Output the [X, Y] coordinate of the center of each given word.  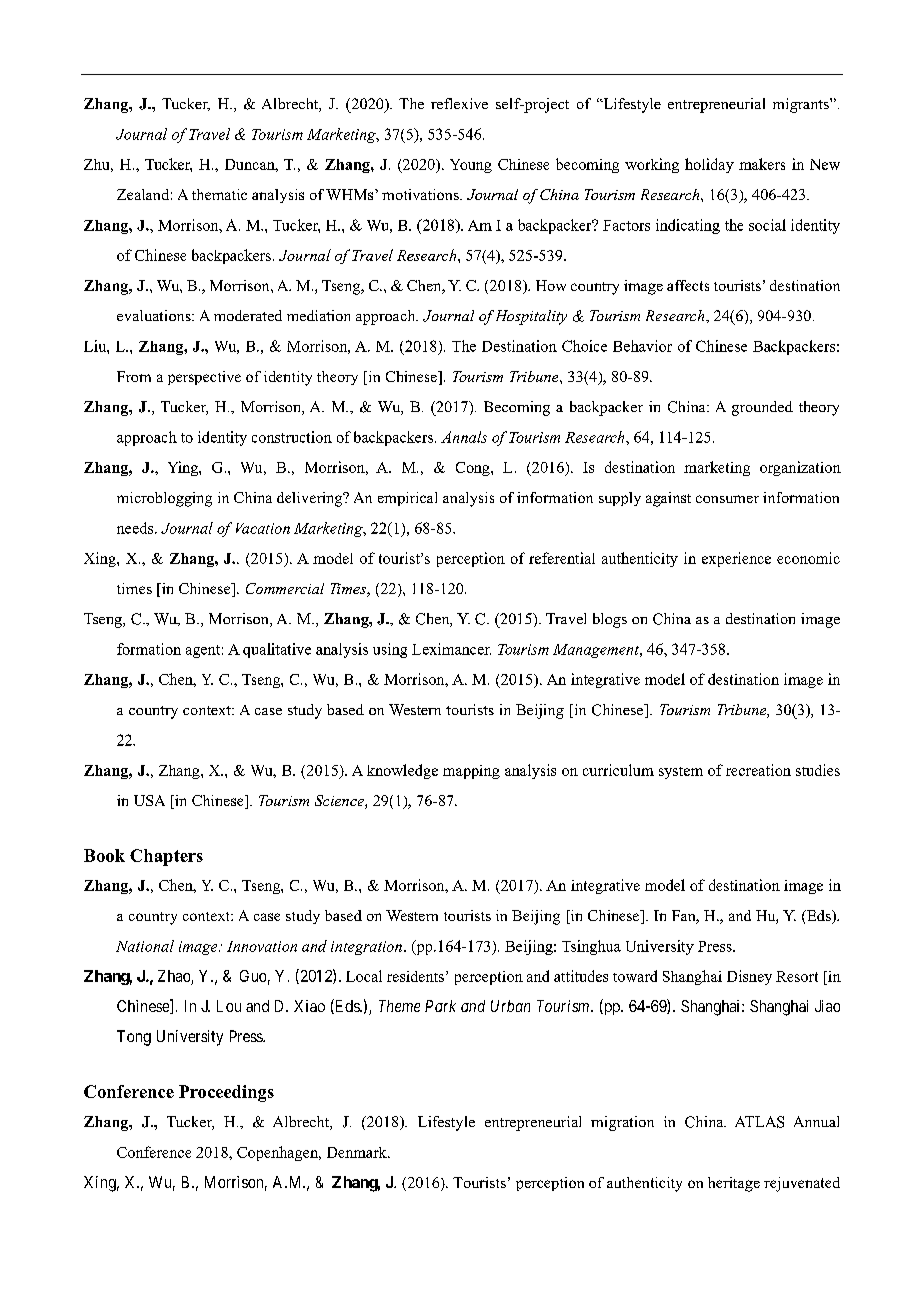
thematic [219, 194]
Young [471, 166]
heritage [734, 1184]
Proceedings [226, 1093]
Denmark [358, 1152]
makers [762, 164]
